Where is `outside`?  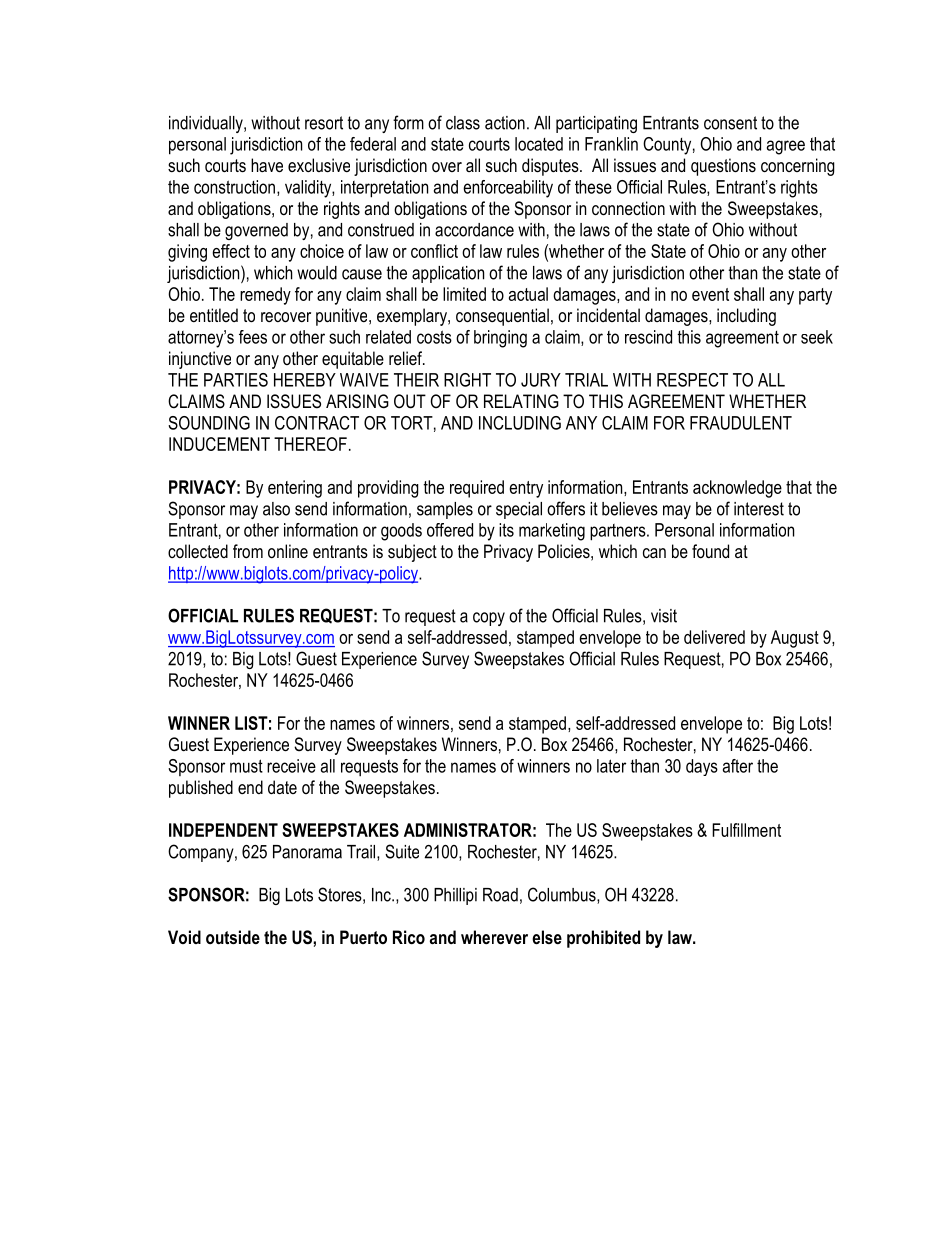
outside is located at coordinates (233, 937).
